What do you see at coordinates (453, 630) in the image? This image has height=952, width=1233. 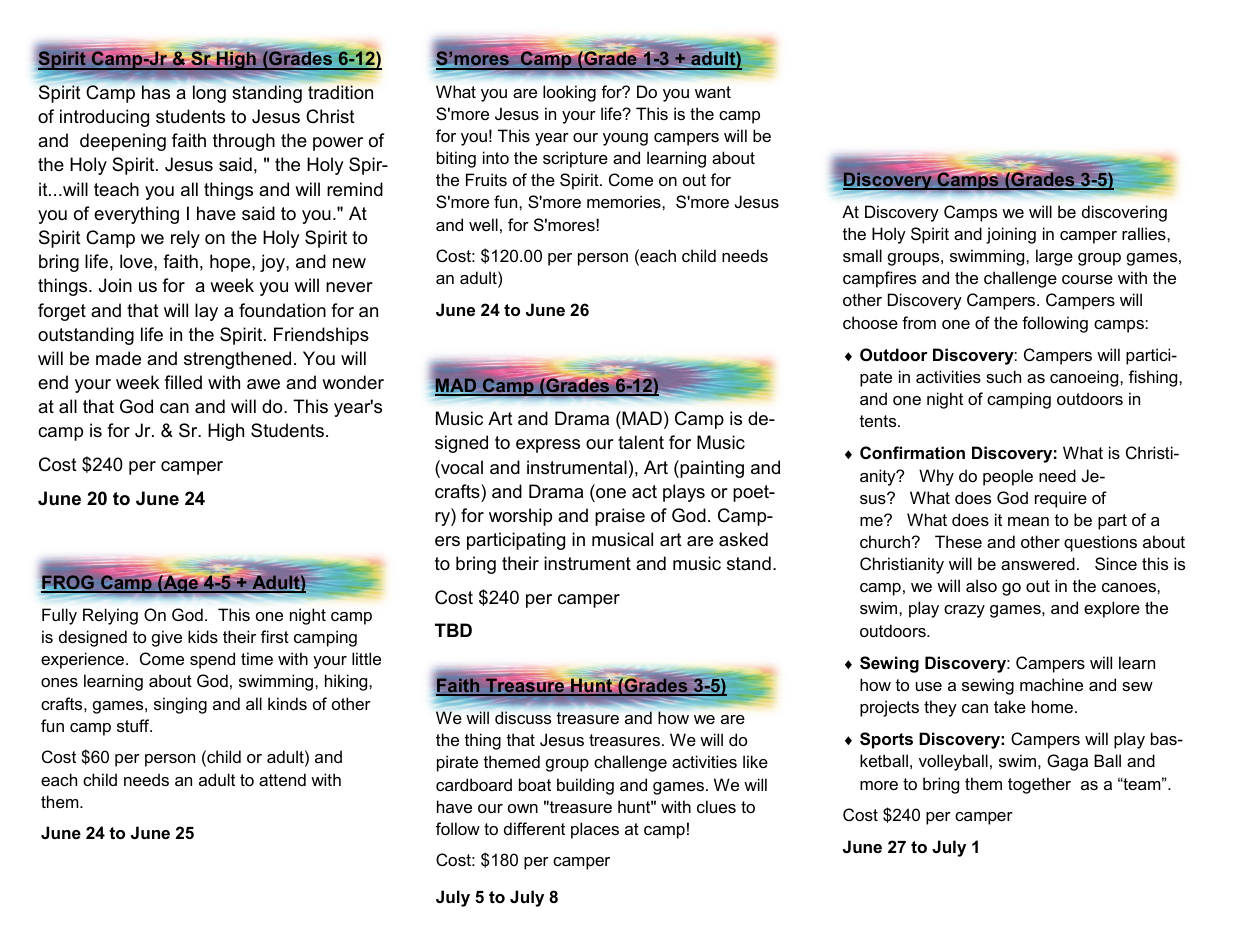 I see `TBD` at bounding box center [453, 630].
